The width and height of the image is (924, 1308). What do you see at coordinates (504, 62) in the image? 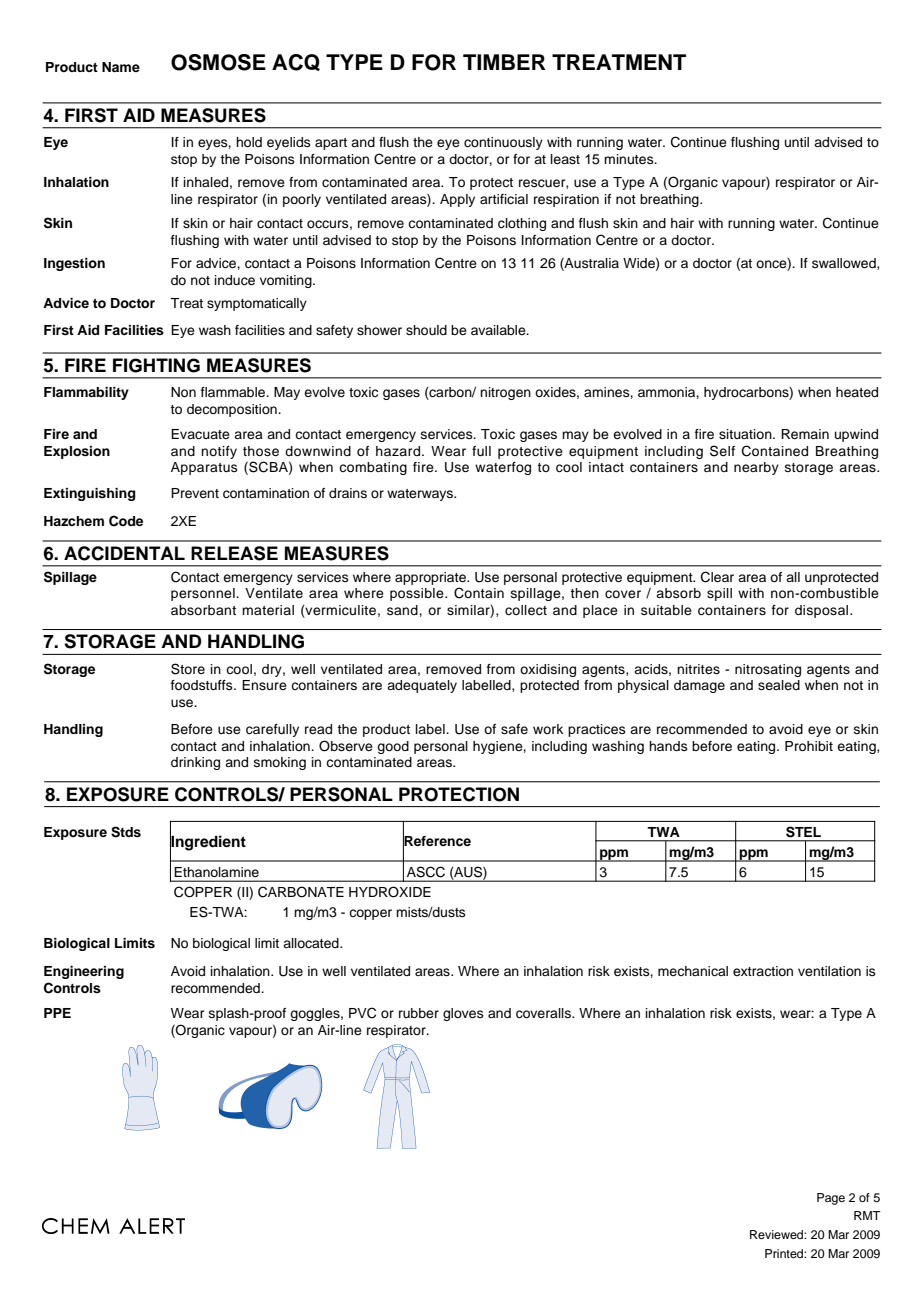
I see `TIMBER` at bounding box center [504, 62].
